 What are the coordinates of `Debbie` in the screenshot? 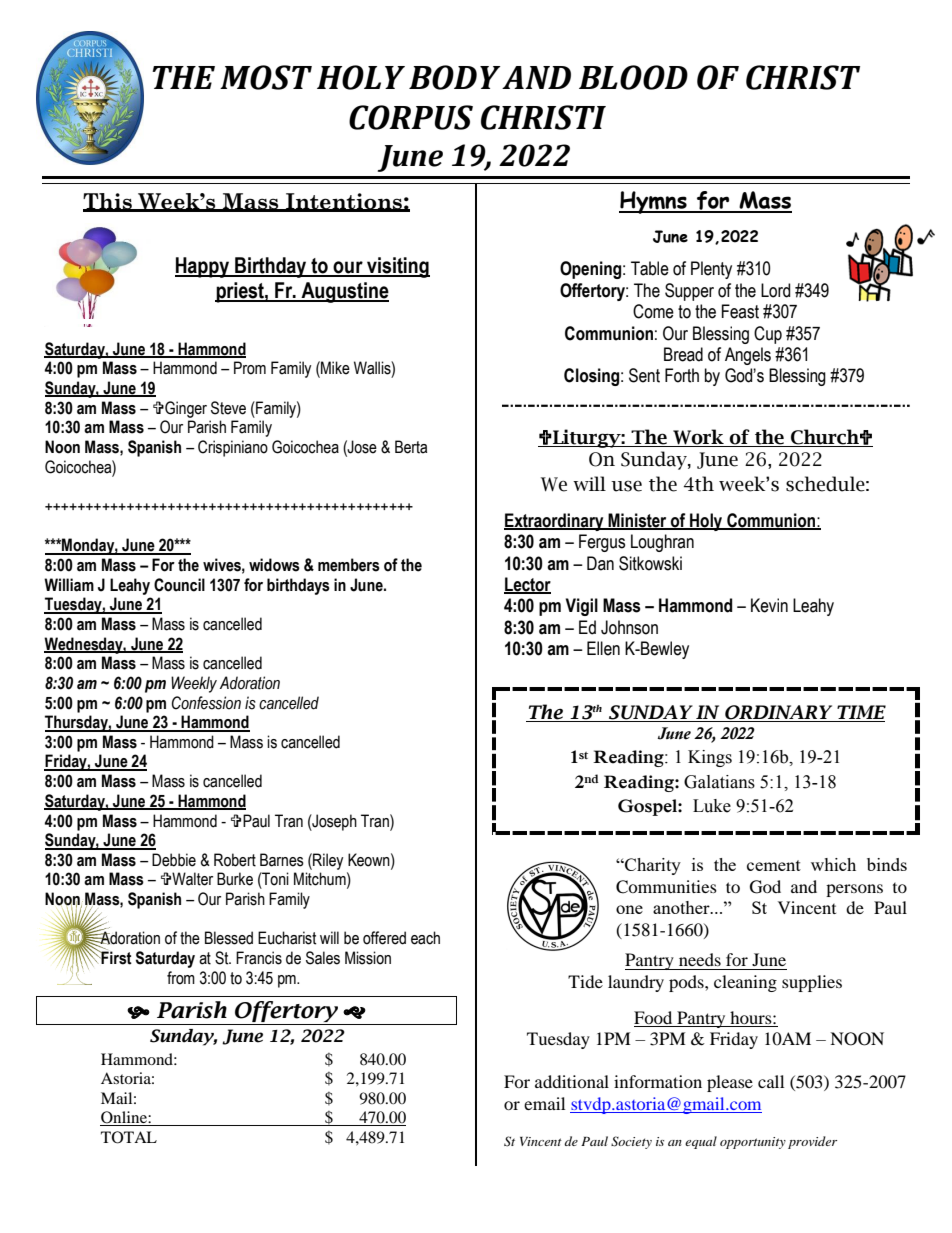 It's located at (174, 860).
